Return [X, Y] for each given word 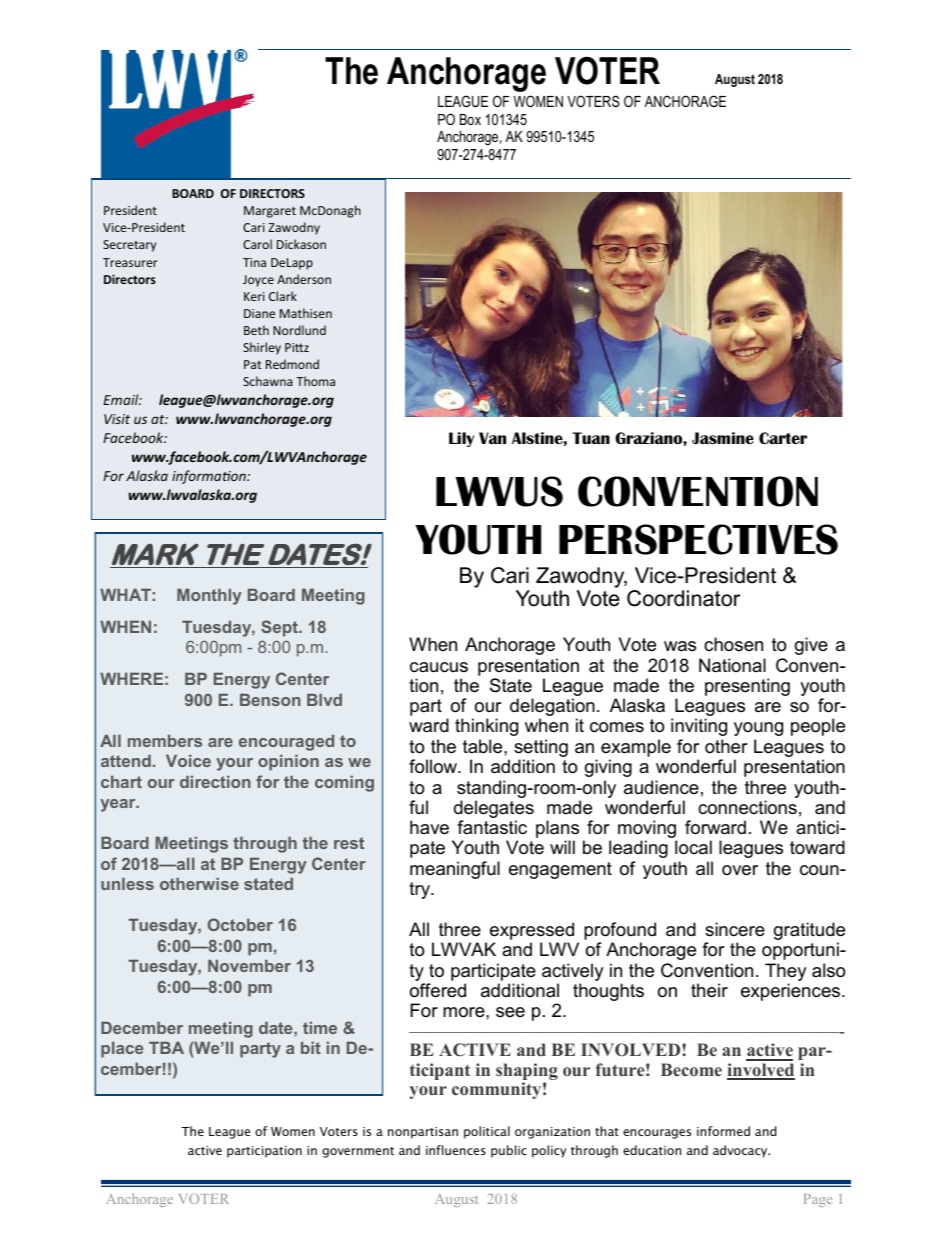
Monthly [209, 597]
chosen [733, 644]
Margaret [270, 212]
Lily [461, 439]
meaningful [455, 870]
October [240, 924]
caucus [439, 667]
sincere [735, 929]
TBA [166, 1048]
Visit [117, 419]
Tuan [591, 438]
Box [470, 119]
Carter [783, 438]
